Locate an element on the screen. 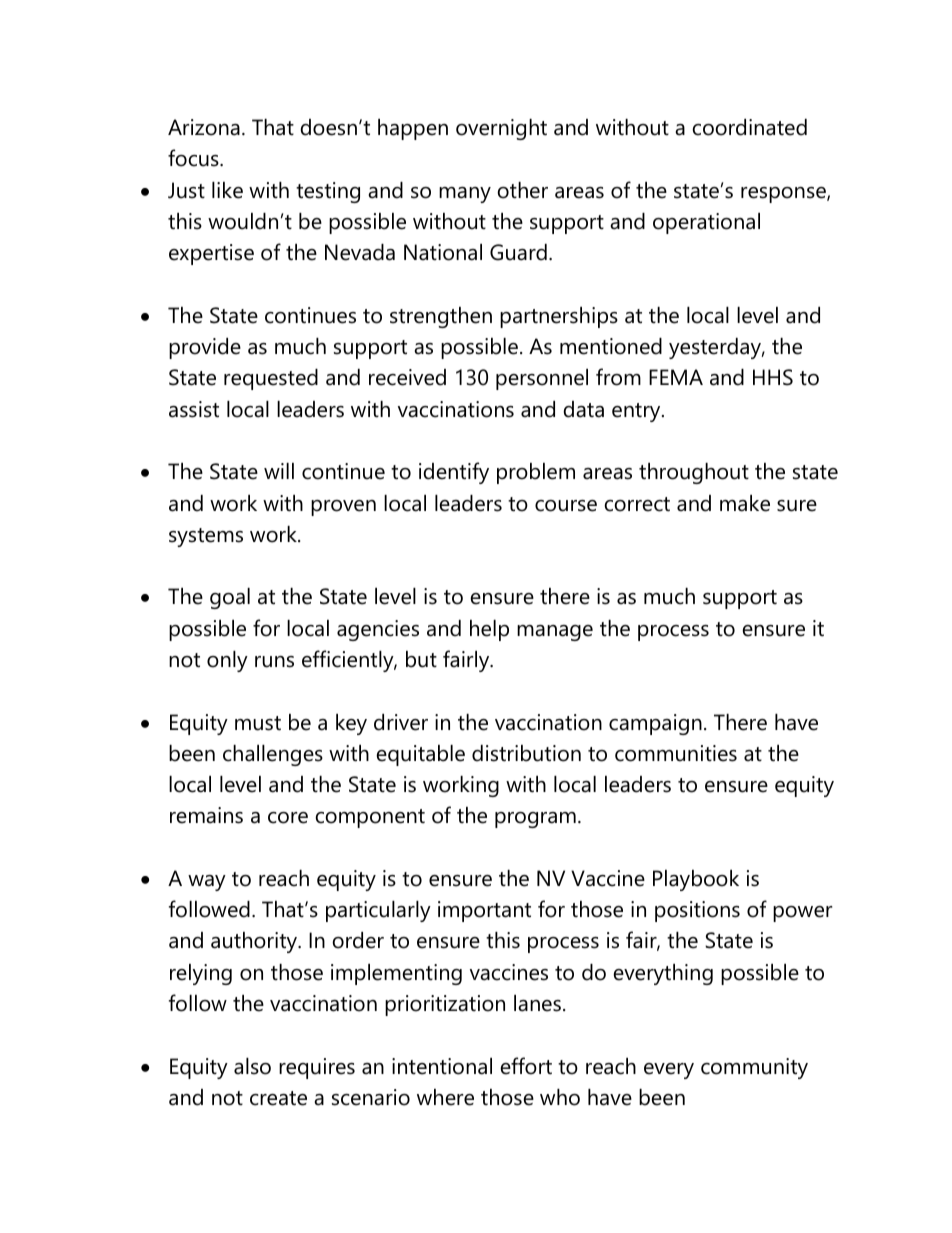  overnight is located at coordinates (501, 129).
